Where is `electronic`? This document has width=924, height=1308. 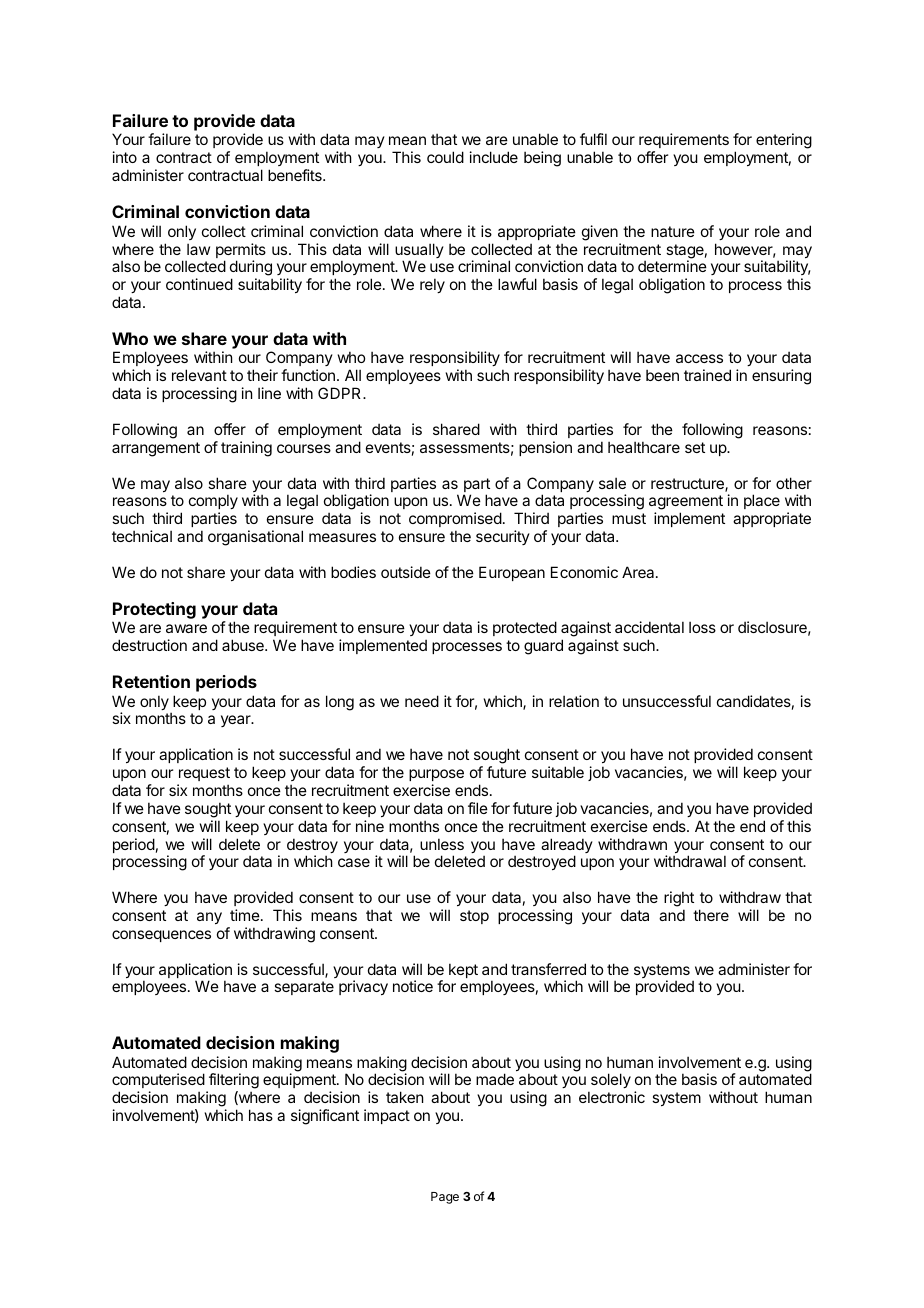
electronic is located at coordinates (612, 1097).
